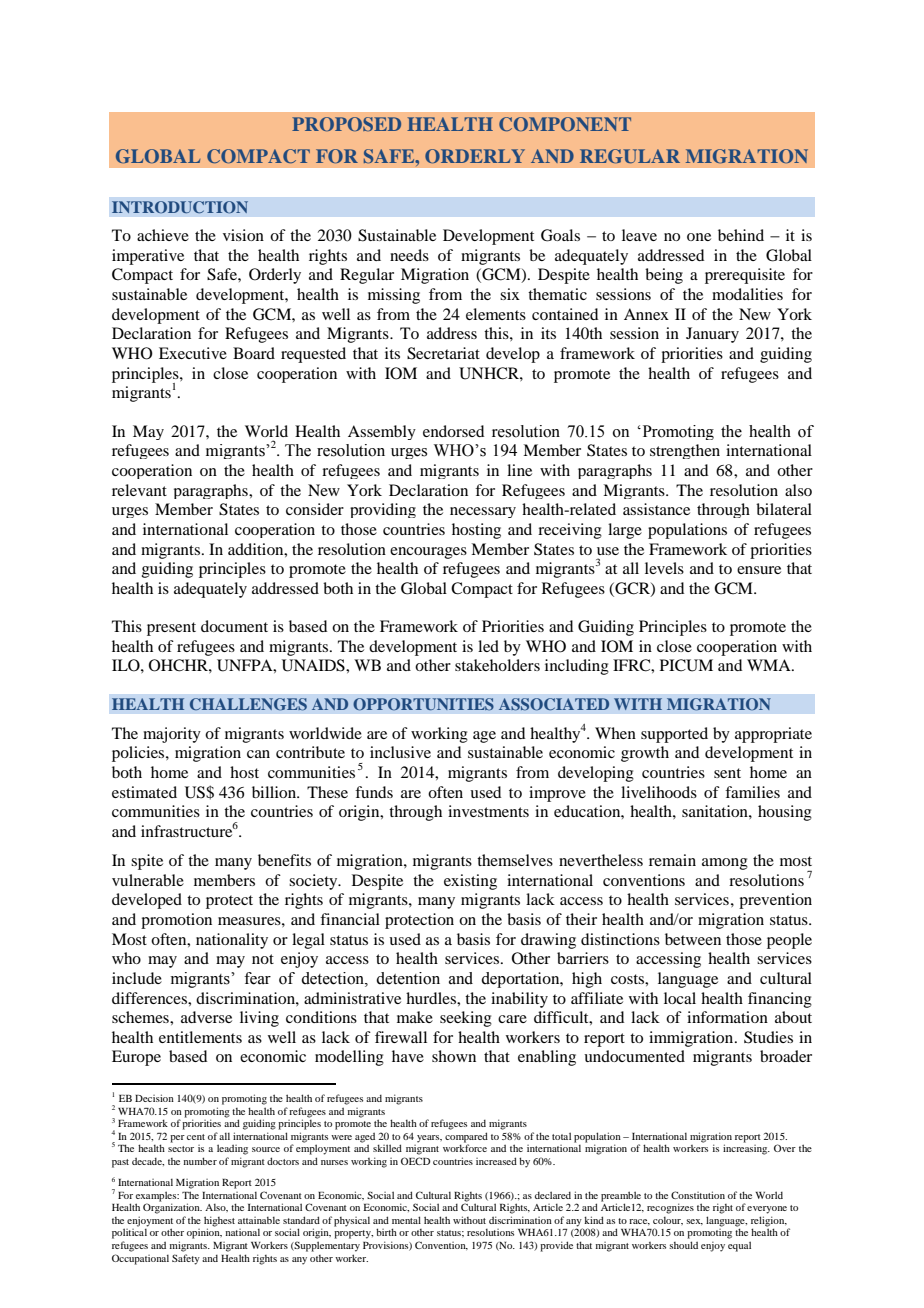  I want to click on information, so click(727, 1017).
